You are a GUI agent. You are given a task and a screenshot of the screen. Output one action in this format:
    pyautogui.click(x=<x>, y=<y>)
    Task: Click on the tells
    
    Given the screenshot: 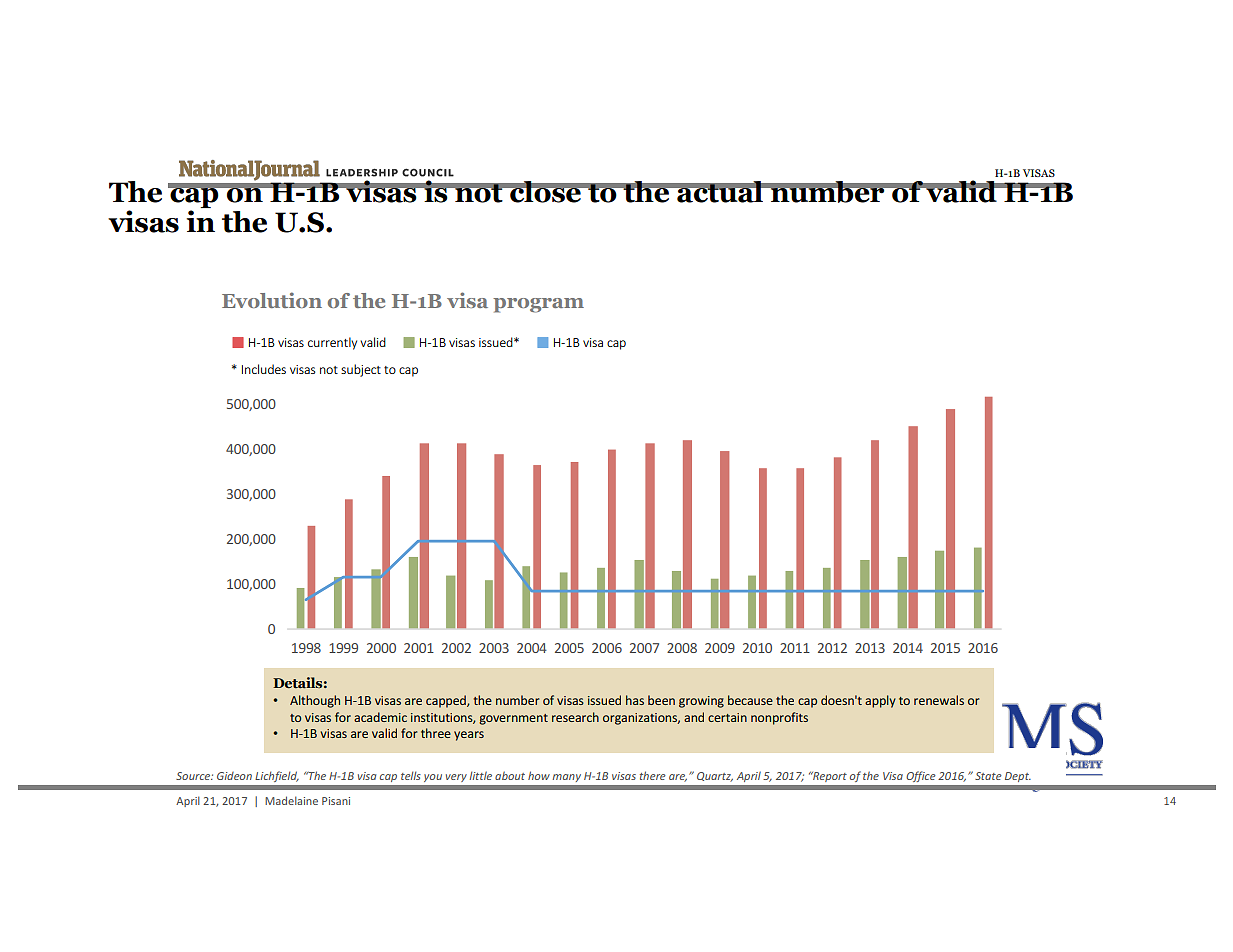 What is the action you would take?
    pyautogui.click(x=411, y=775)
